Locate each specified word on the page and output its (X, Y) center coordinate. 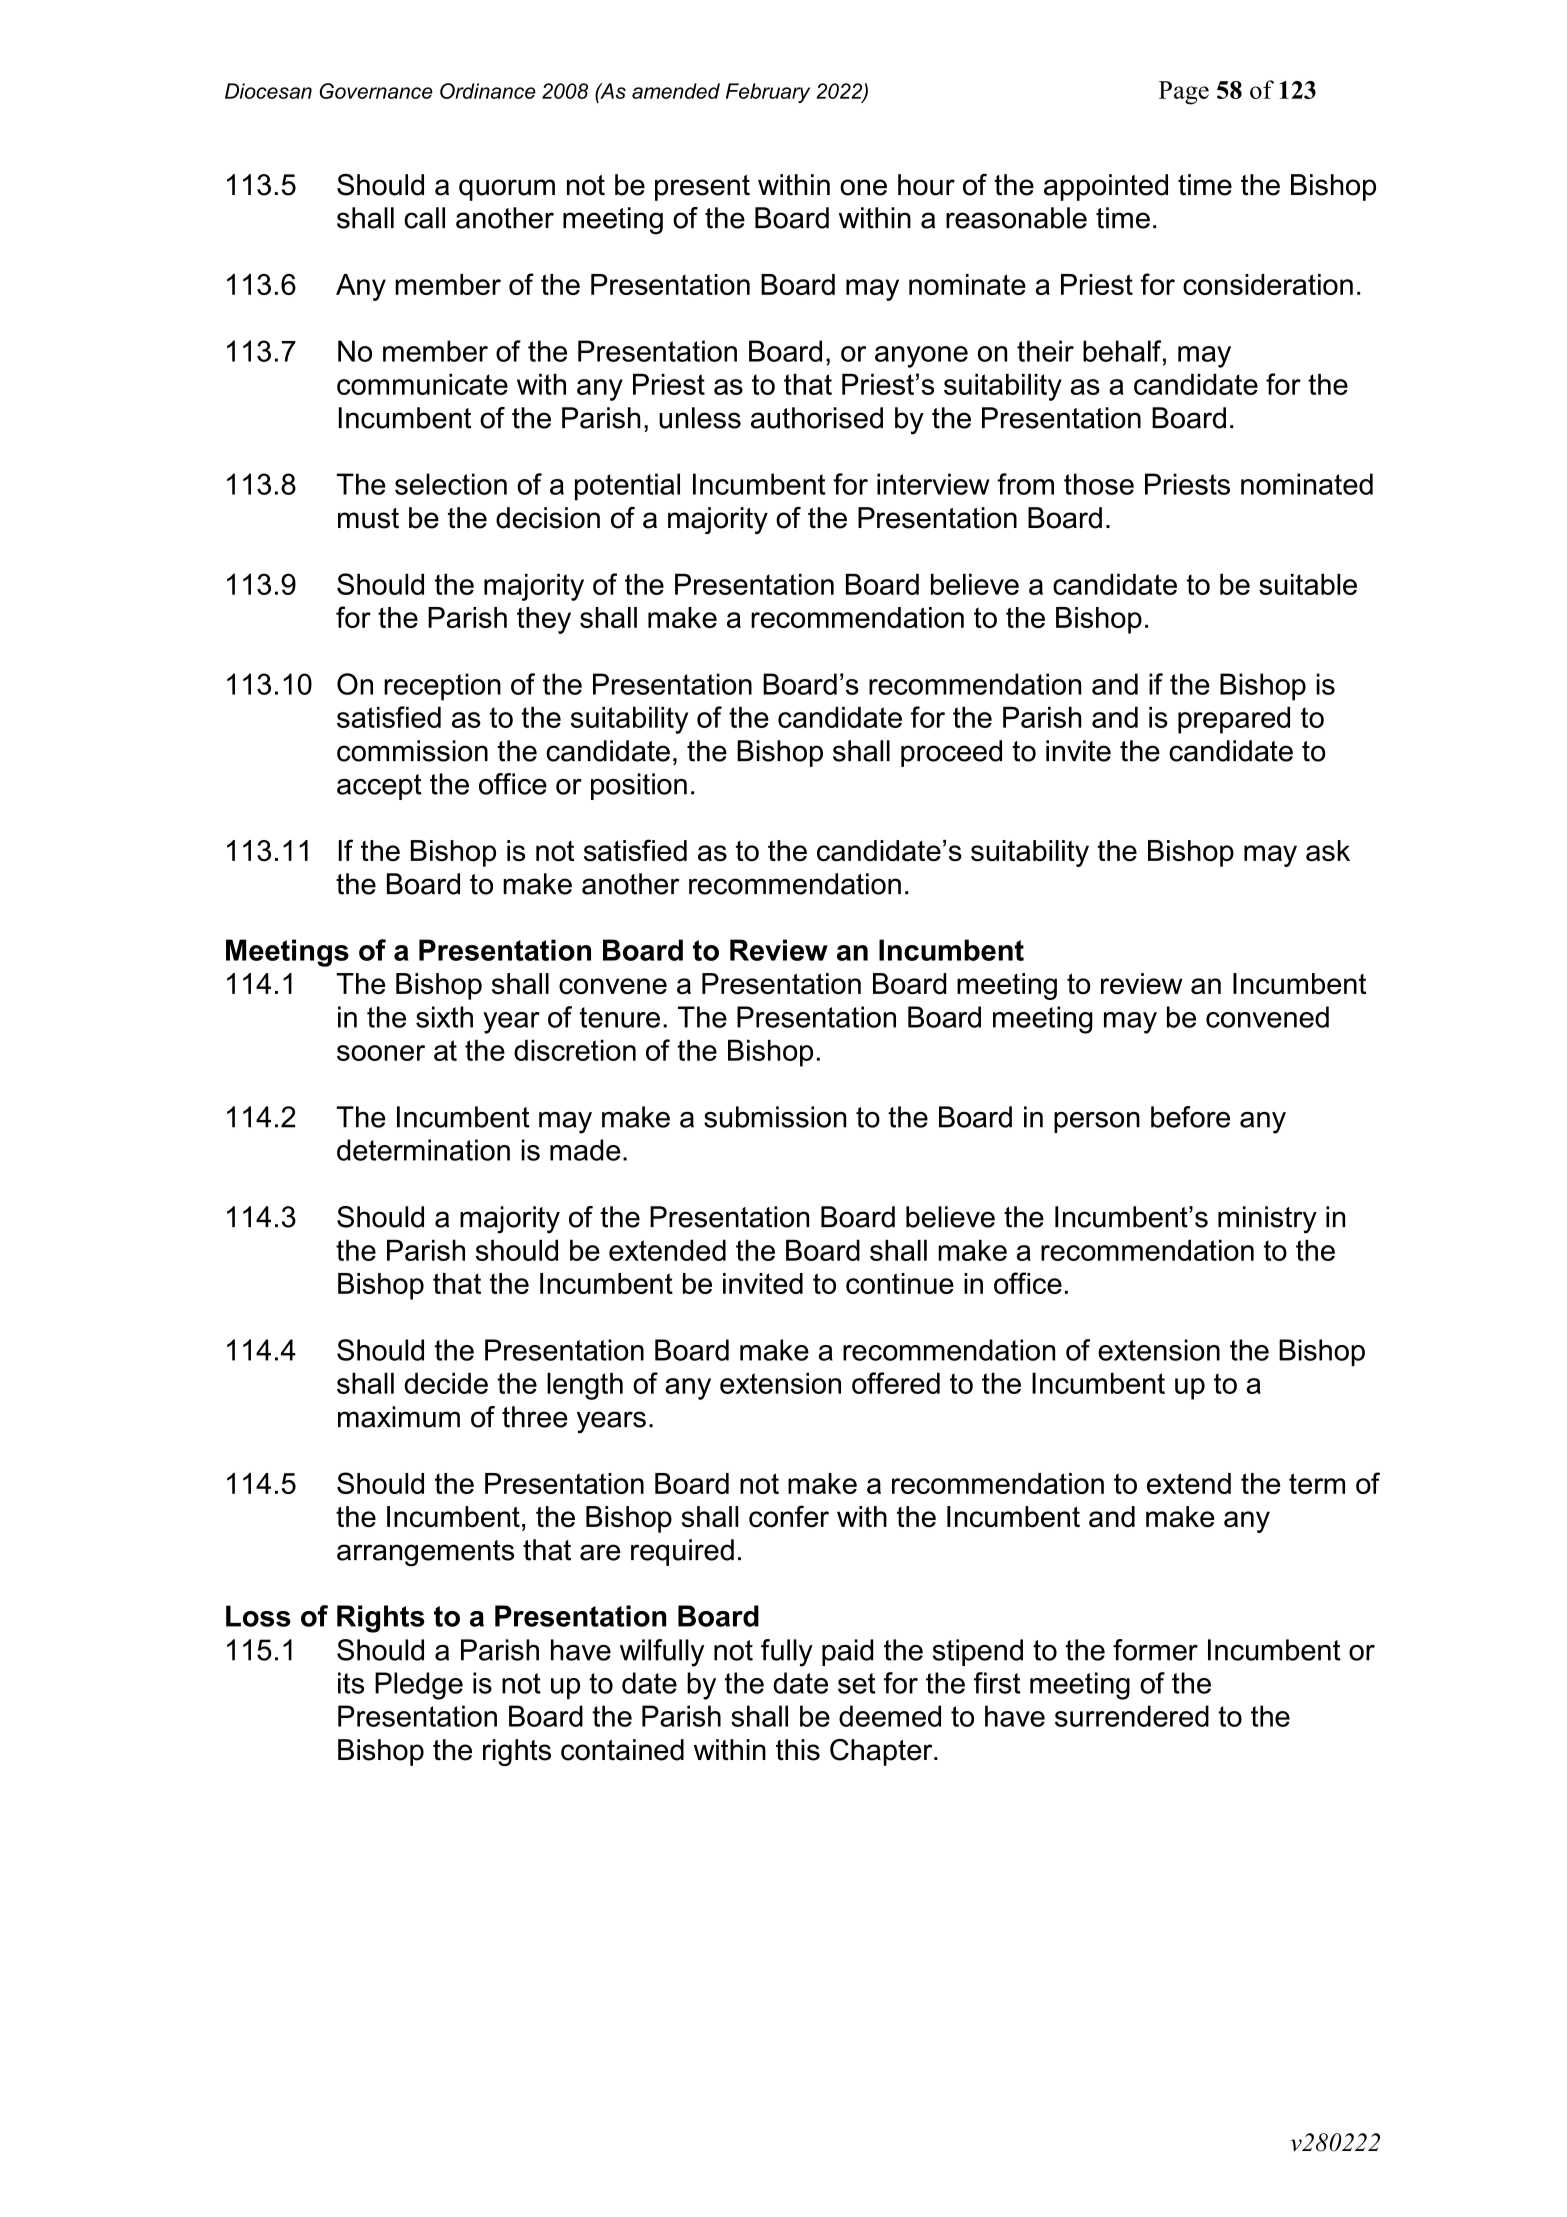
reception (442, 687)
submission (775, 1117)
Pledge (419, 1686)
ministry (1267, 1220)
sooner (381, 1053)
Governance (376, 91)
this (798, 1750)
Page (1184, 93)
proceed (951, 753)
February (768, 93)
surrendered (1132, 1716)
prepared (1234, 720)
